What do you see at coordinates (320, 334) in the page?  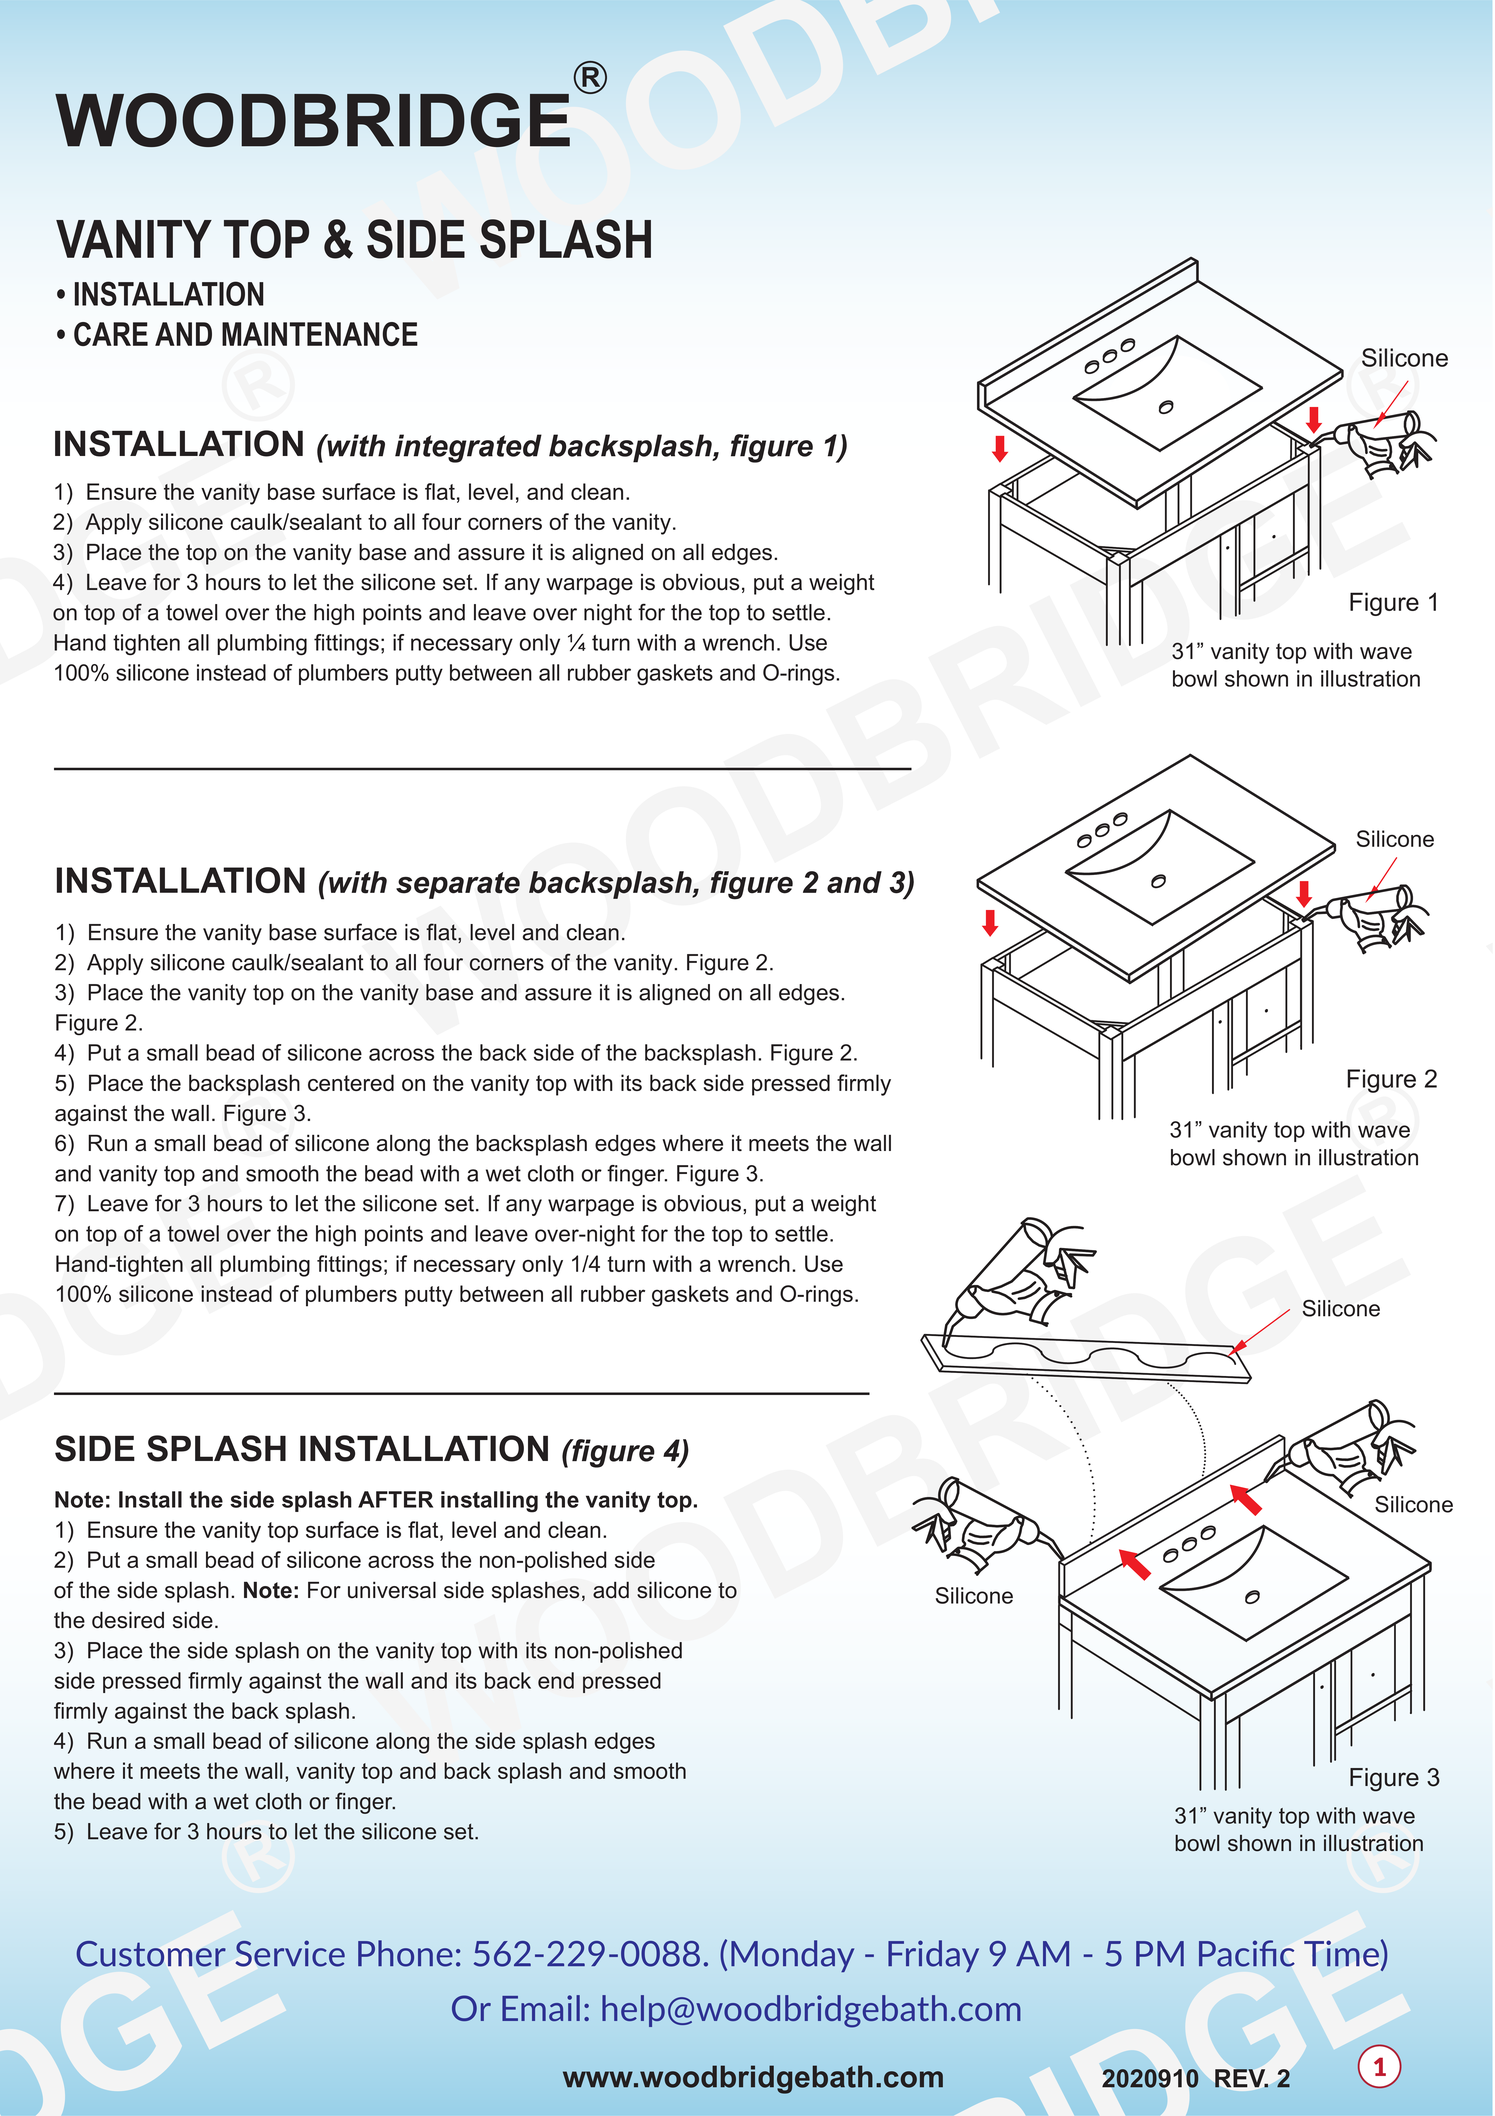 I see `MAINTENANCE` at bounding box center [320, 334].
